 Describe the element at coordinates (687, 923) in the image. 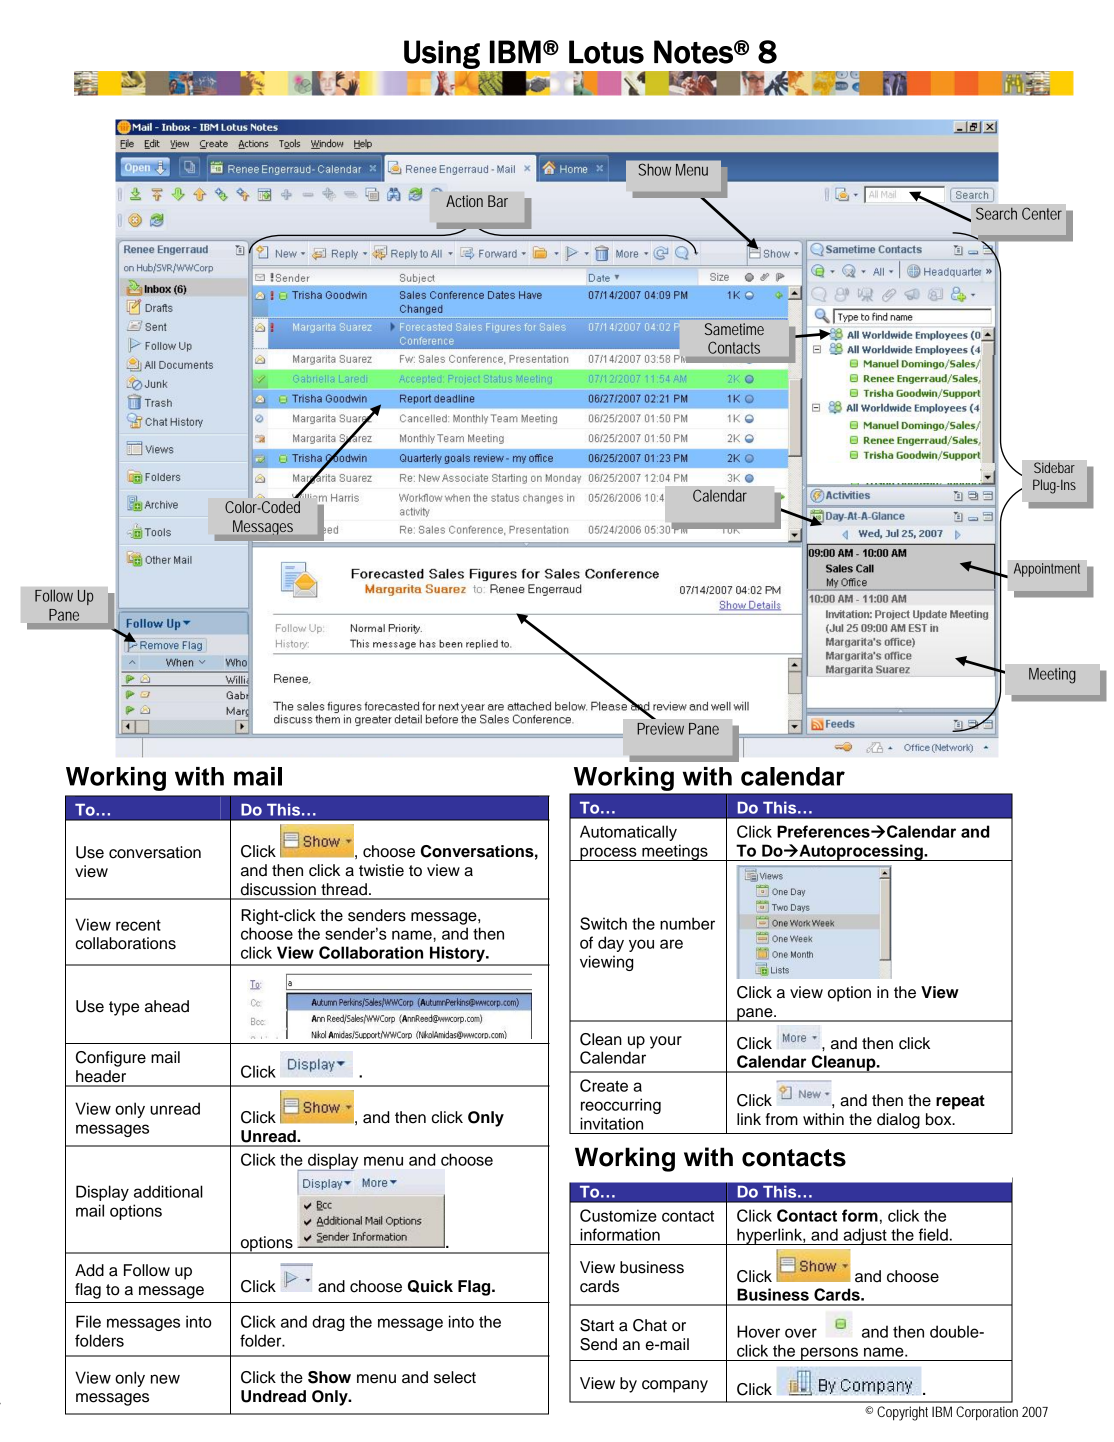

I see `number` at that location.
